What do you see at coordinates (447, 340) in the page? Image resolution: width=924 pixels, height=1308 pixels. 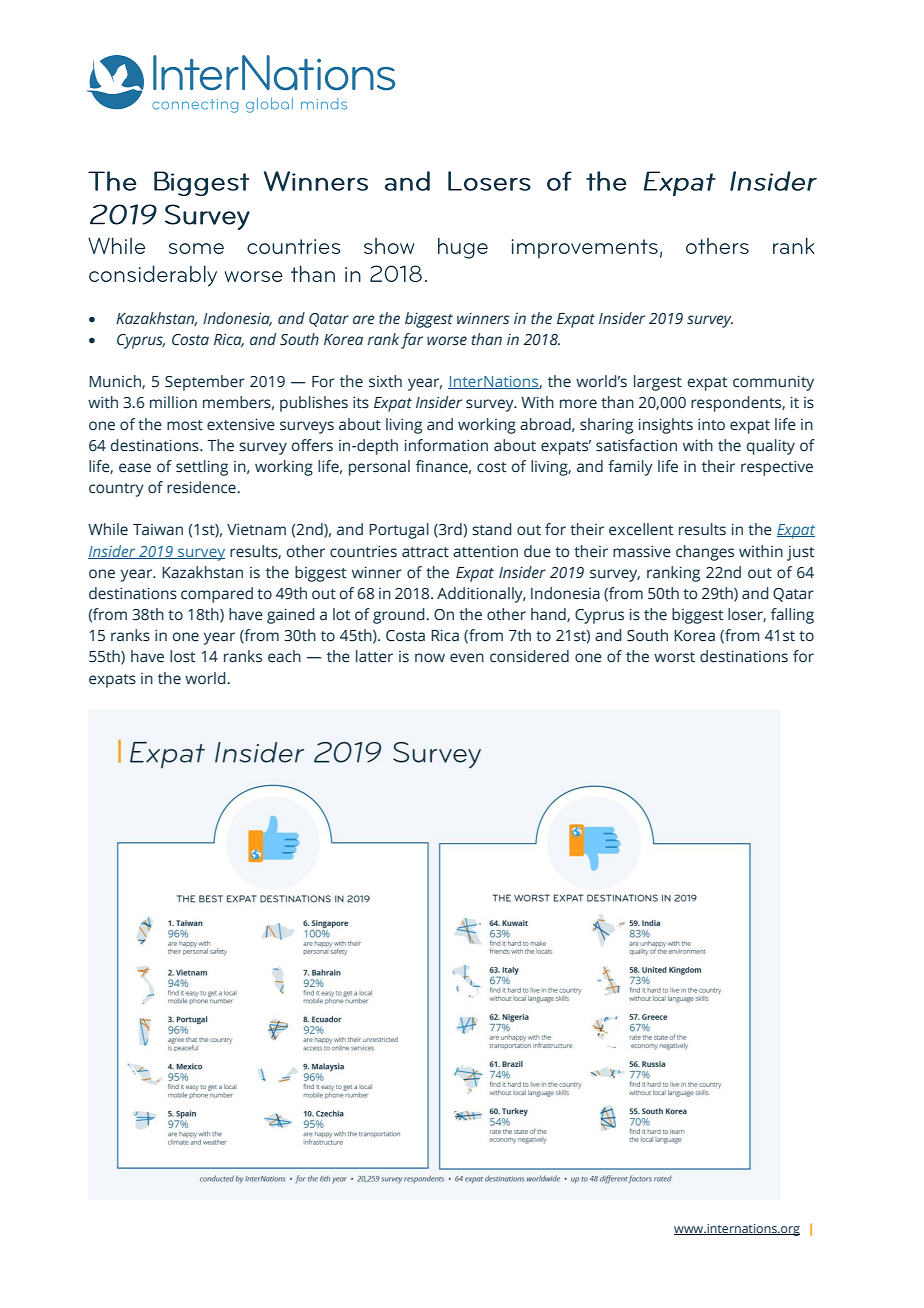 I see `worse` at bounding box center [447, 340].
